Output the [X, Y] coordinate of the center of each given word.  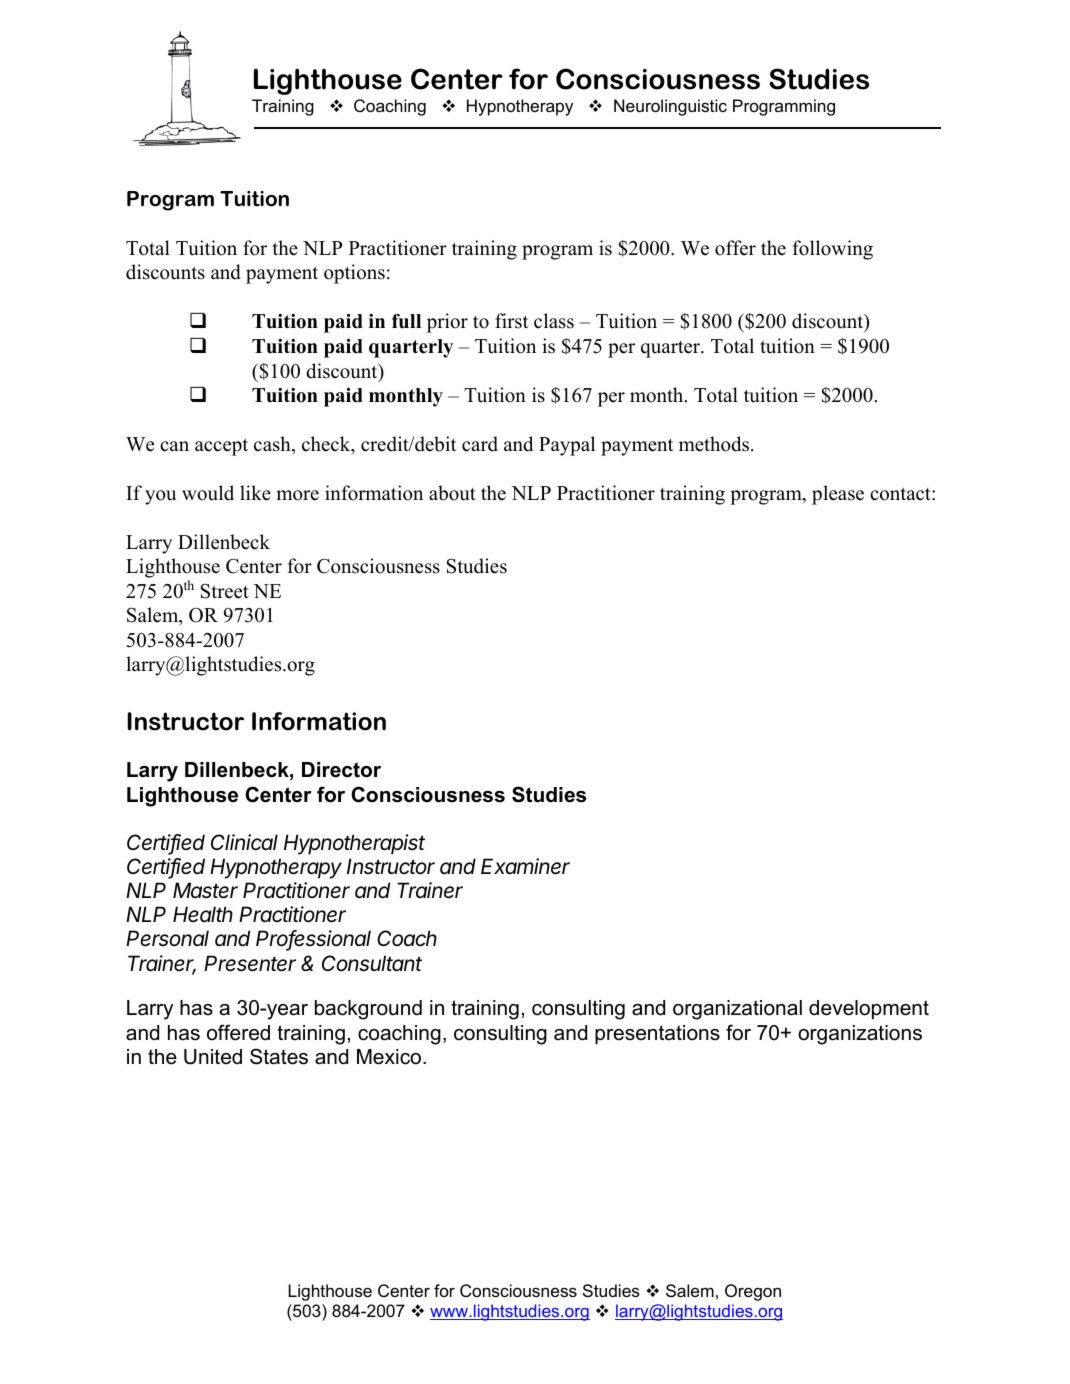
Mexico [390, 1057]
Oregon [753, 1292]
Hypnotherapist [354, 844]
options [354, 274]
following [833, 250]
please [838, 495]
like [255, 493]
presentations [657, 1034]
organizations [860, 1035]
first [511, 321]
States [279, 1056]
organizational [737, 1010]
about [452, 493]
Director [341, 770]
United [213, 1057]
